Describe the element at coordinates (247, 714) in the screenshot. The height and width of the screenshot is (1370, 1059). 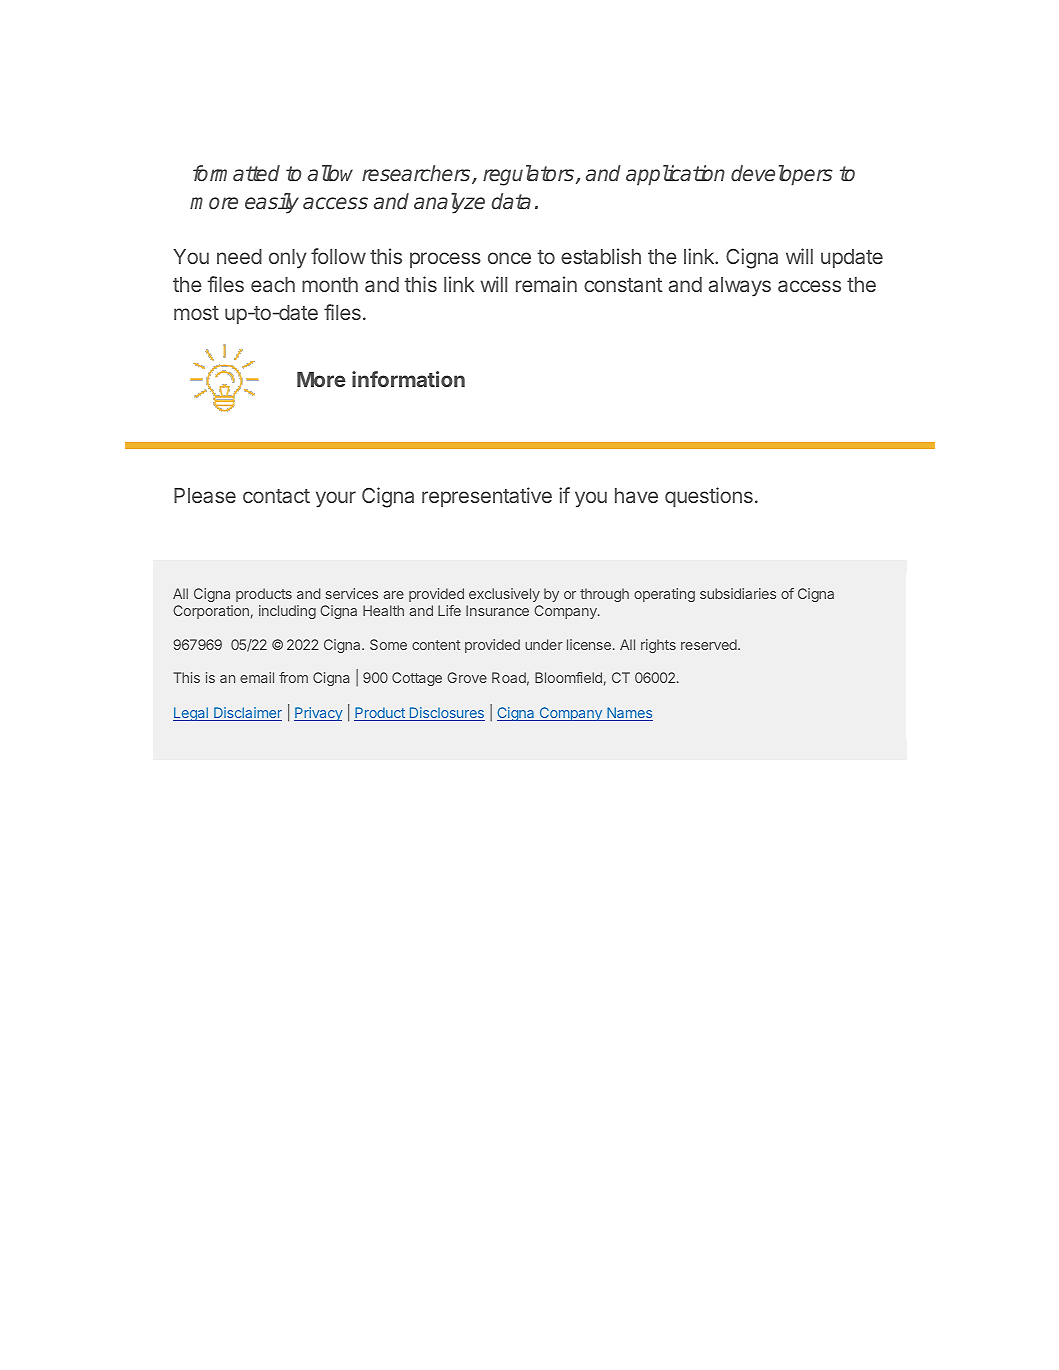
I see `Disclaimer` at that location.
